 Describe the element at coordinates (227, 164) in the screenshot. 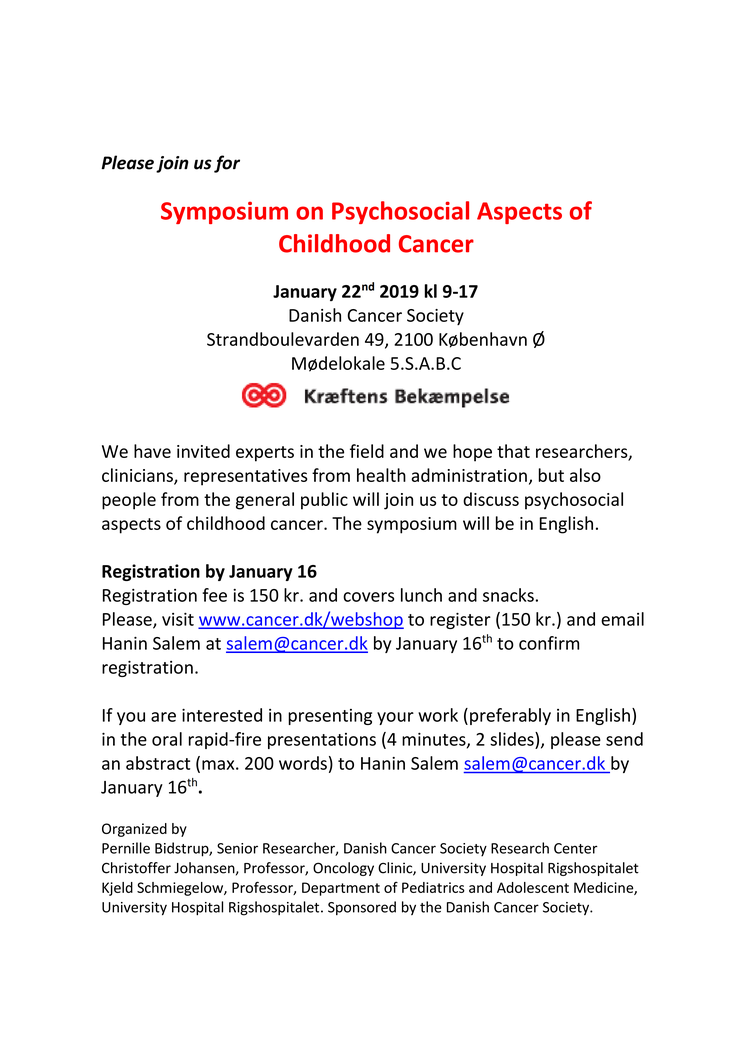

I see `for` at that location.
